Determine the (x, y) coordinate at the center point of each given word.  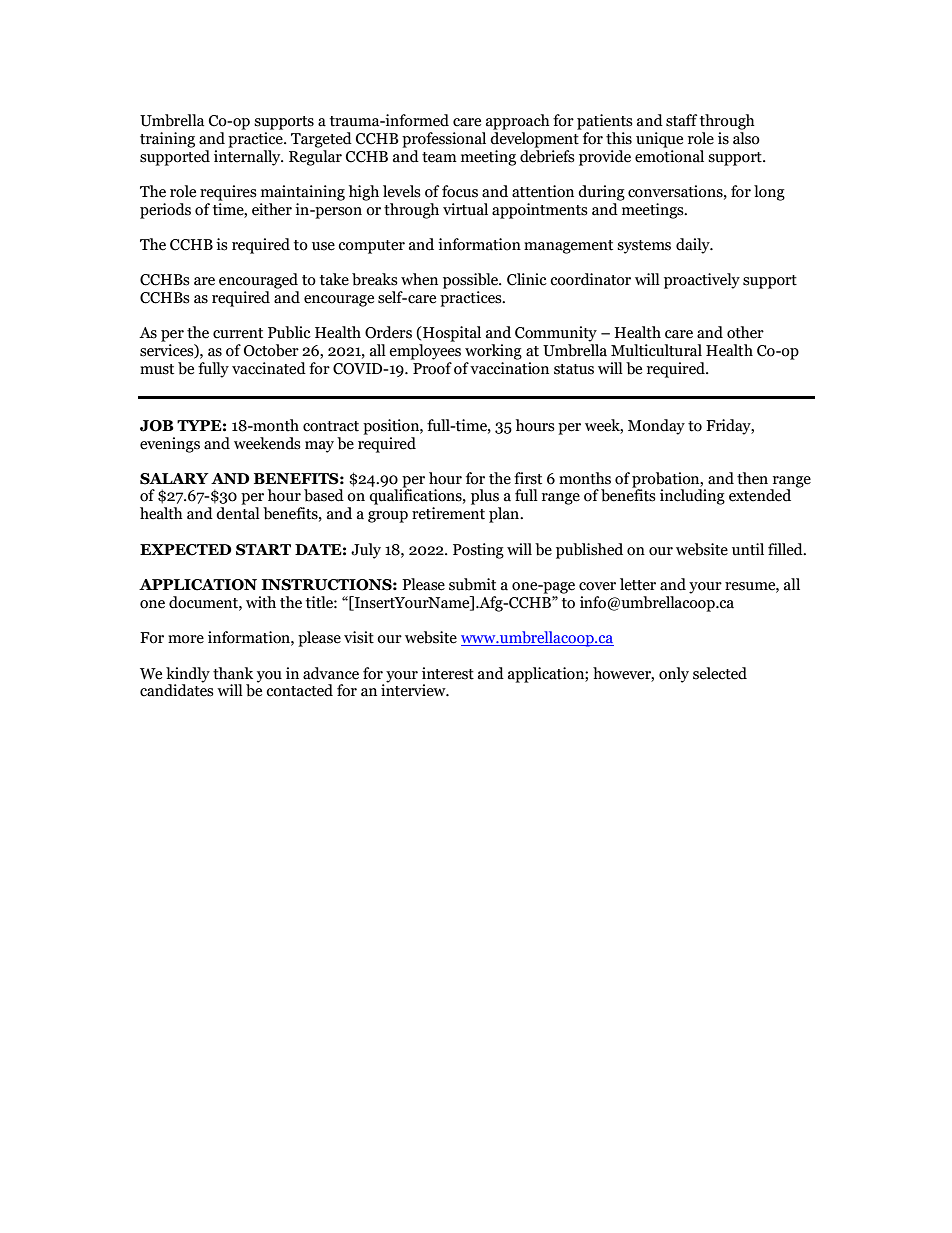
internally (248, 156)
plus (485, 497)
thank (233, 673)
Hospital (451, 334)
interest (448, 673)
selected (720, 673)
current (238, 333)
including (692, 497)
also (746, 137)
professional (444, 140)
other (745, 332)
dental (238, 513)
